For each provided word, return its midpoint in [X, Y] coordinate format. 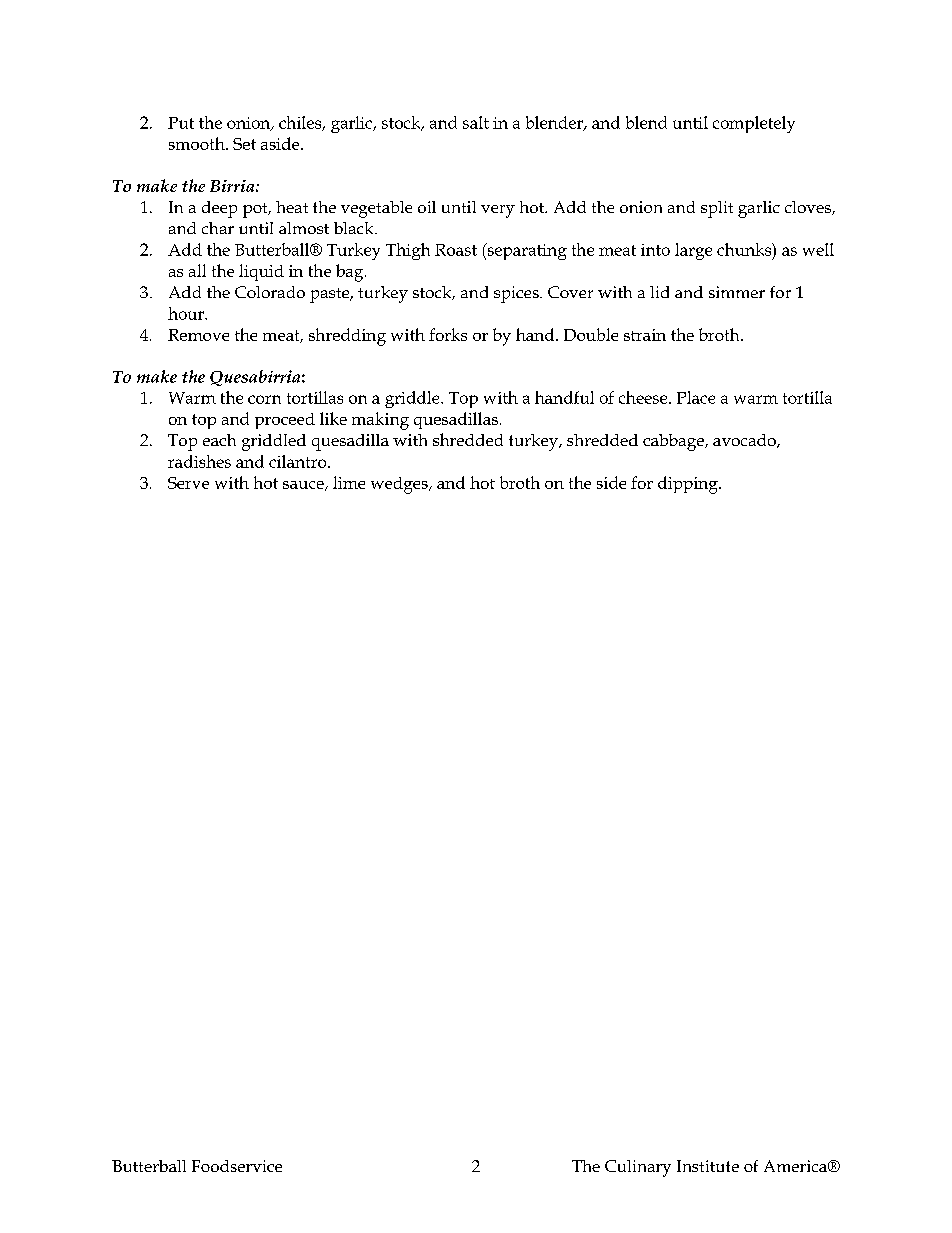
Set [244, 144]
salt [476, 122]
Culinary [638, 1168]
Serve [188, 483]
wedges [400, 485]
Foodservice [237, 1166]
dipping [689, 485]
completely [754, 124]
